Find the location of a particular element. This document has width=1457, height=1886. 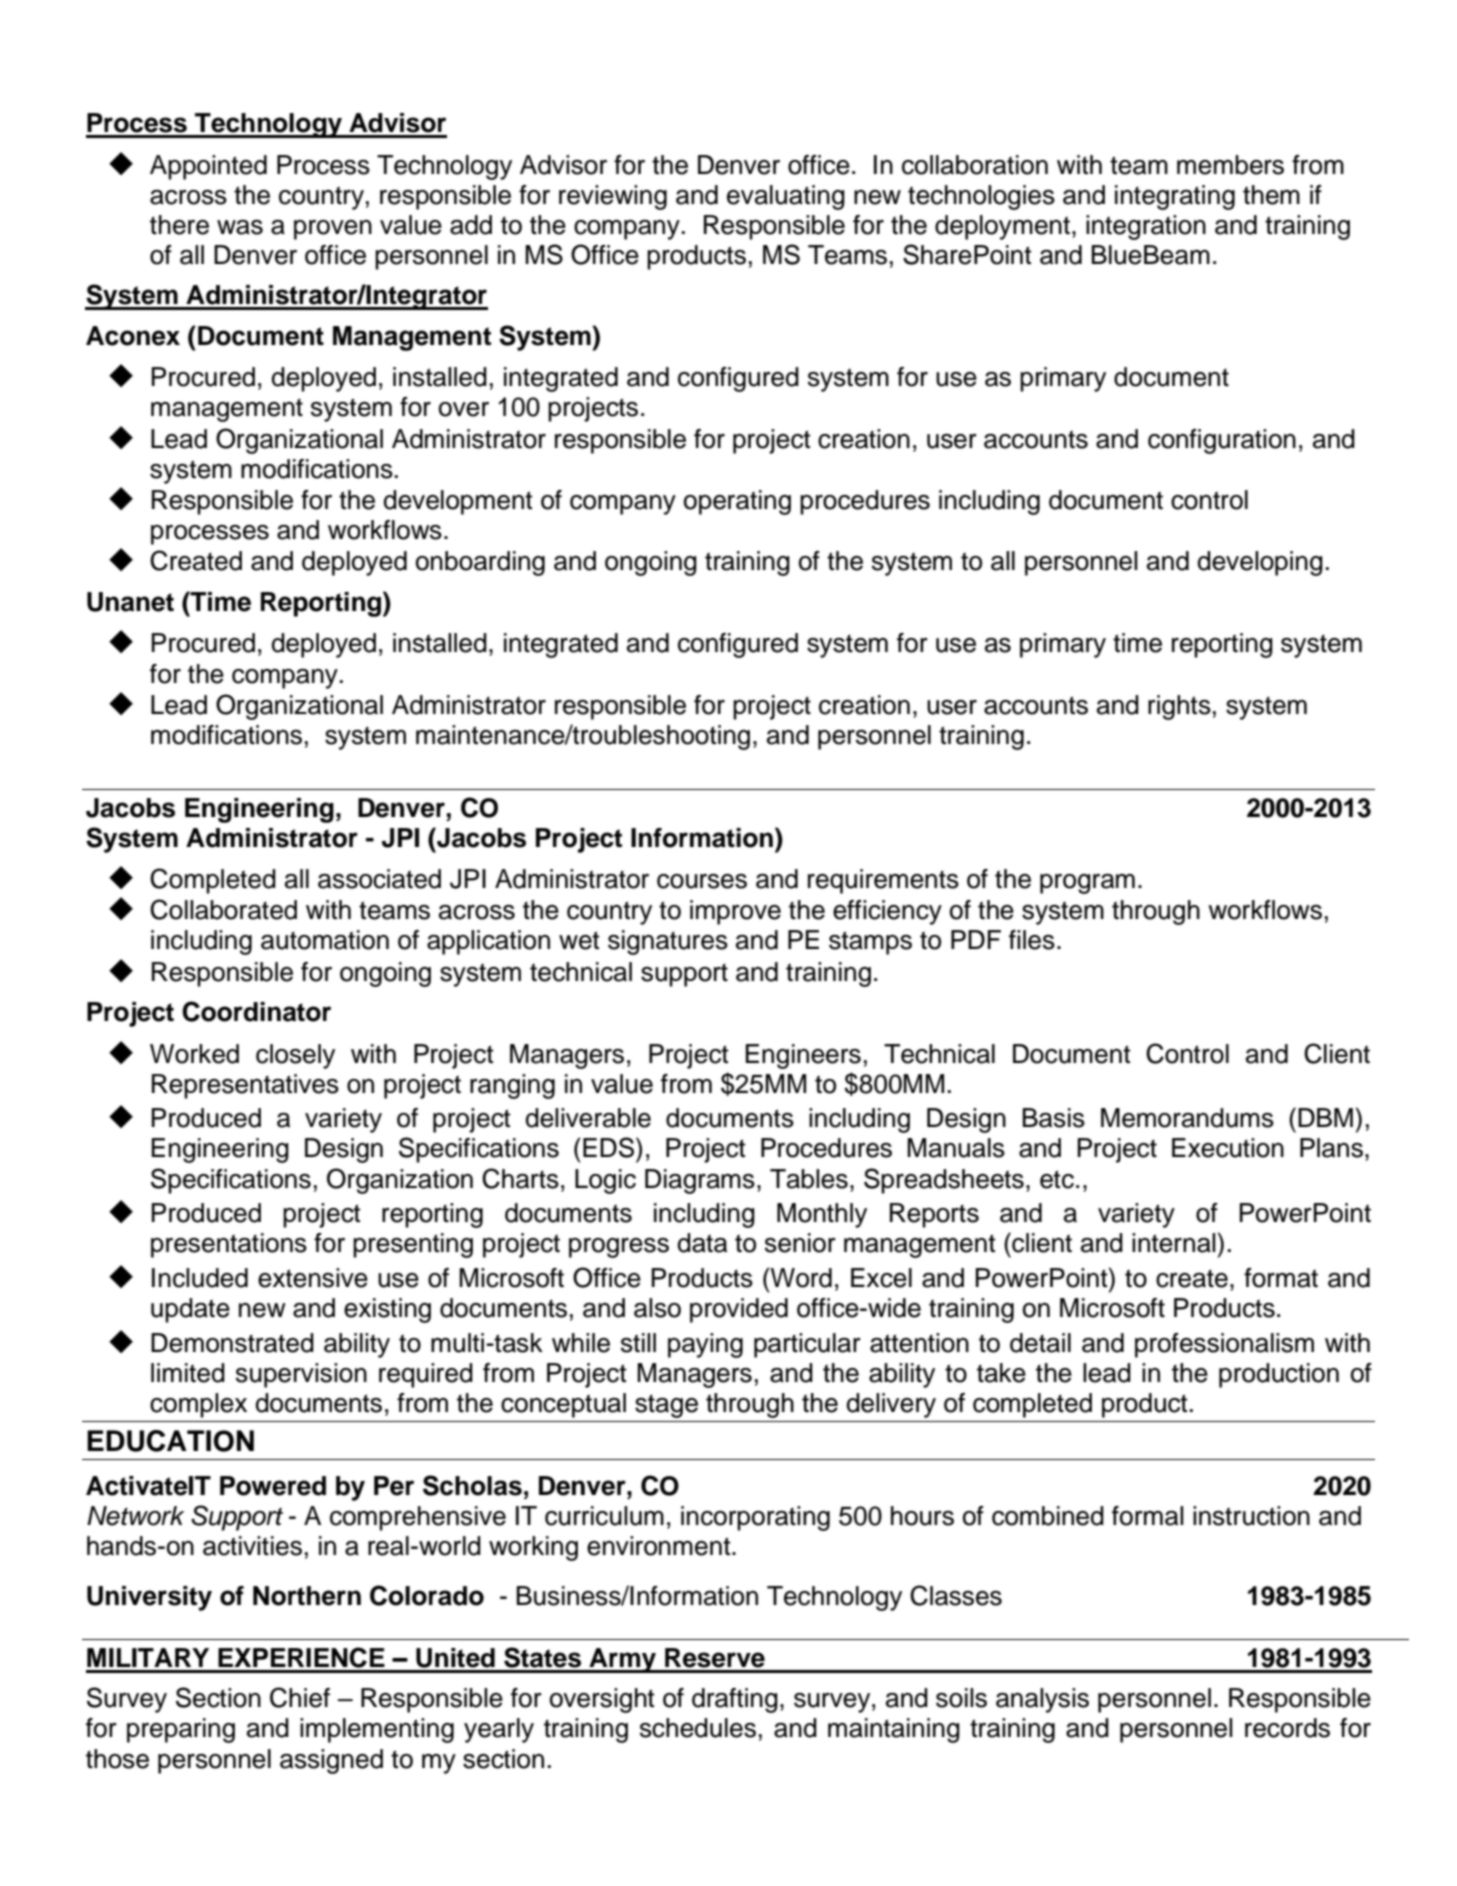

automation is located at coordinates (325, 940).
